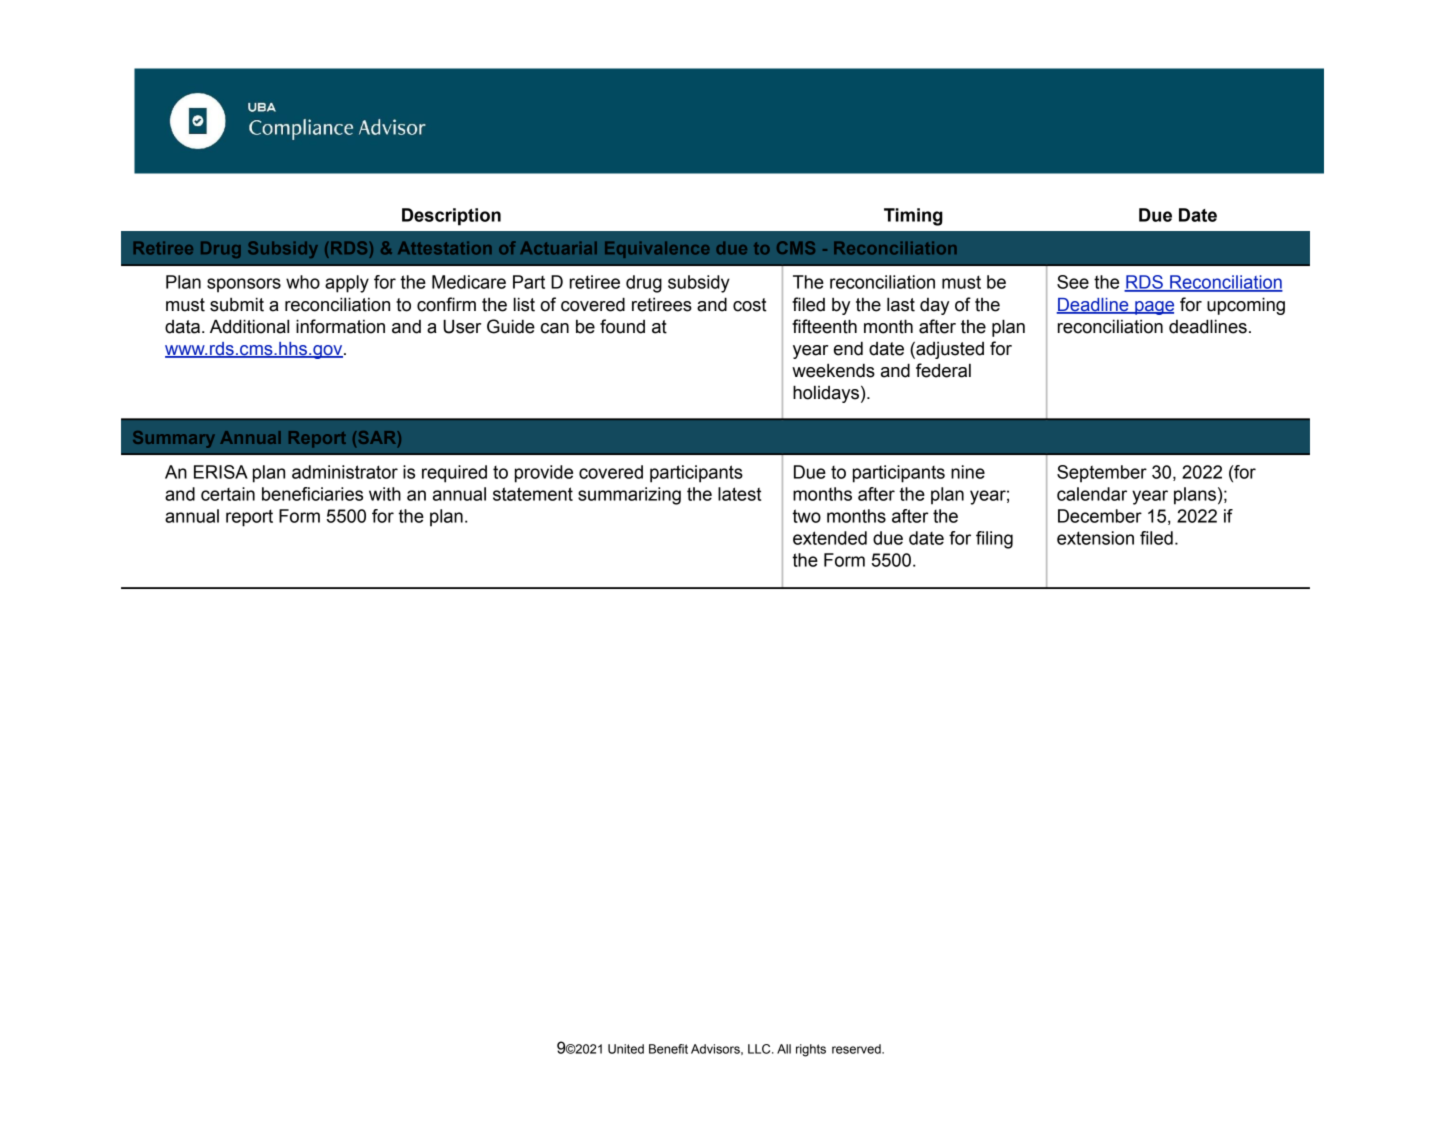 Image resolution: width=1453 pixels, height=1123 pixels. What do you see at coordinates (668, 1049) in the screenshot?
I see `Benefit` at bounding box center [668, 1049].
